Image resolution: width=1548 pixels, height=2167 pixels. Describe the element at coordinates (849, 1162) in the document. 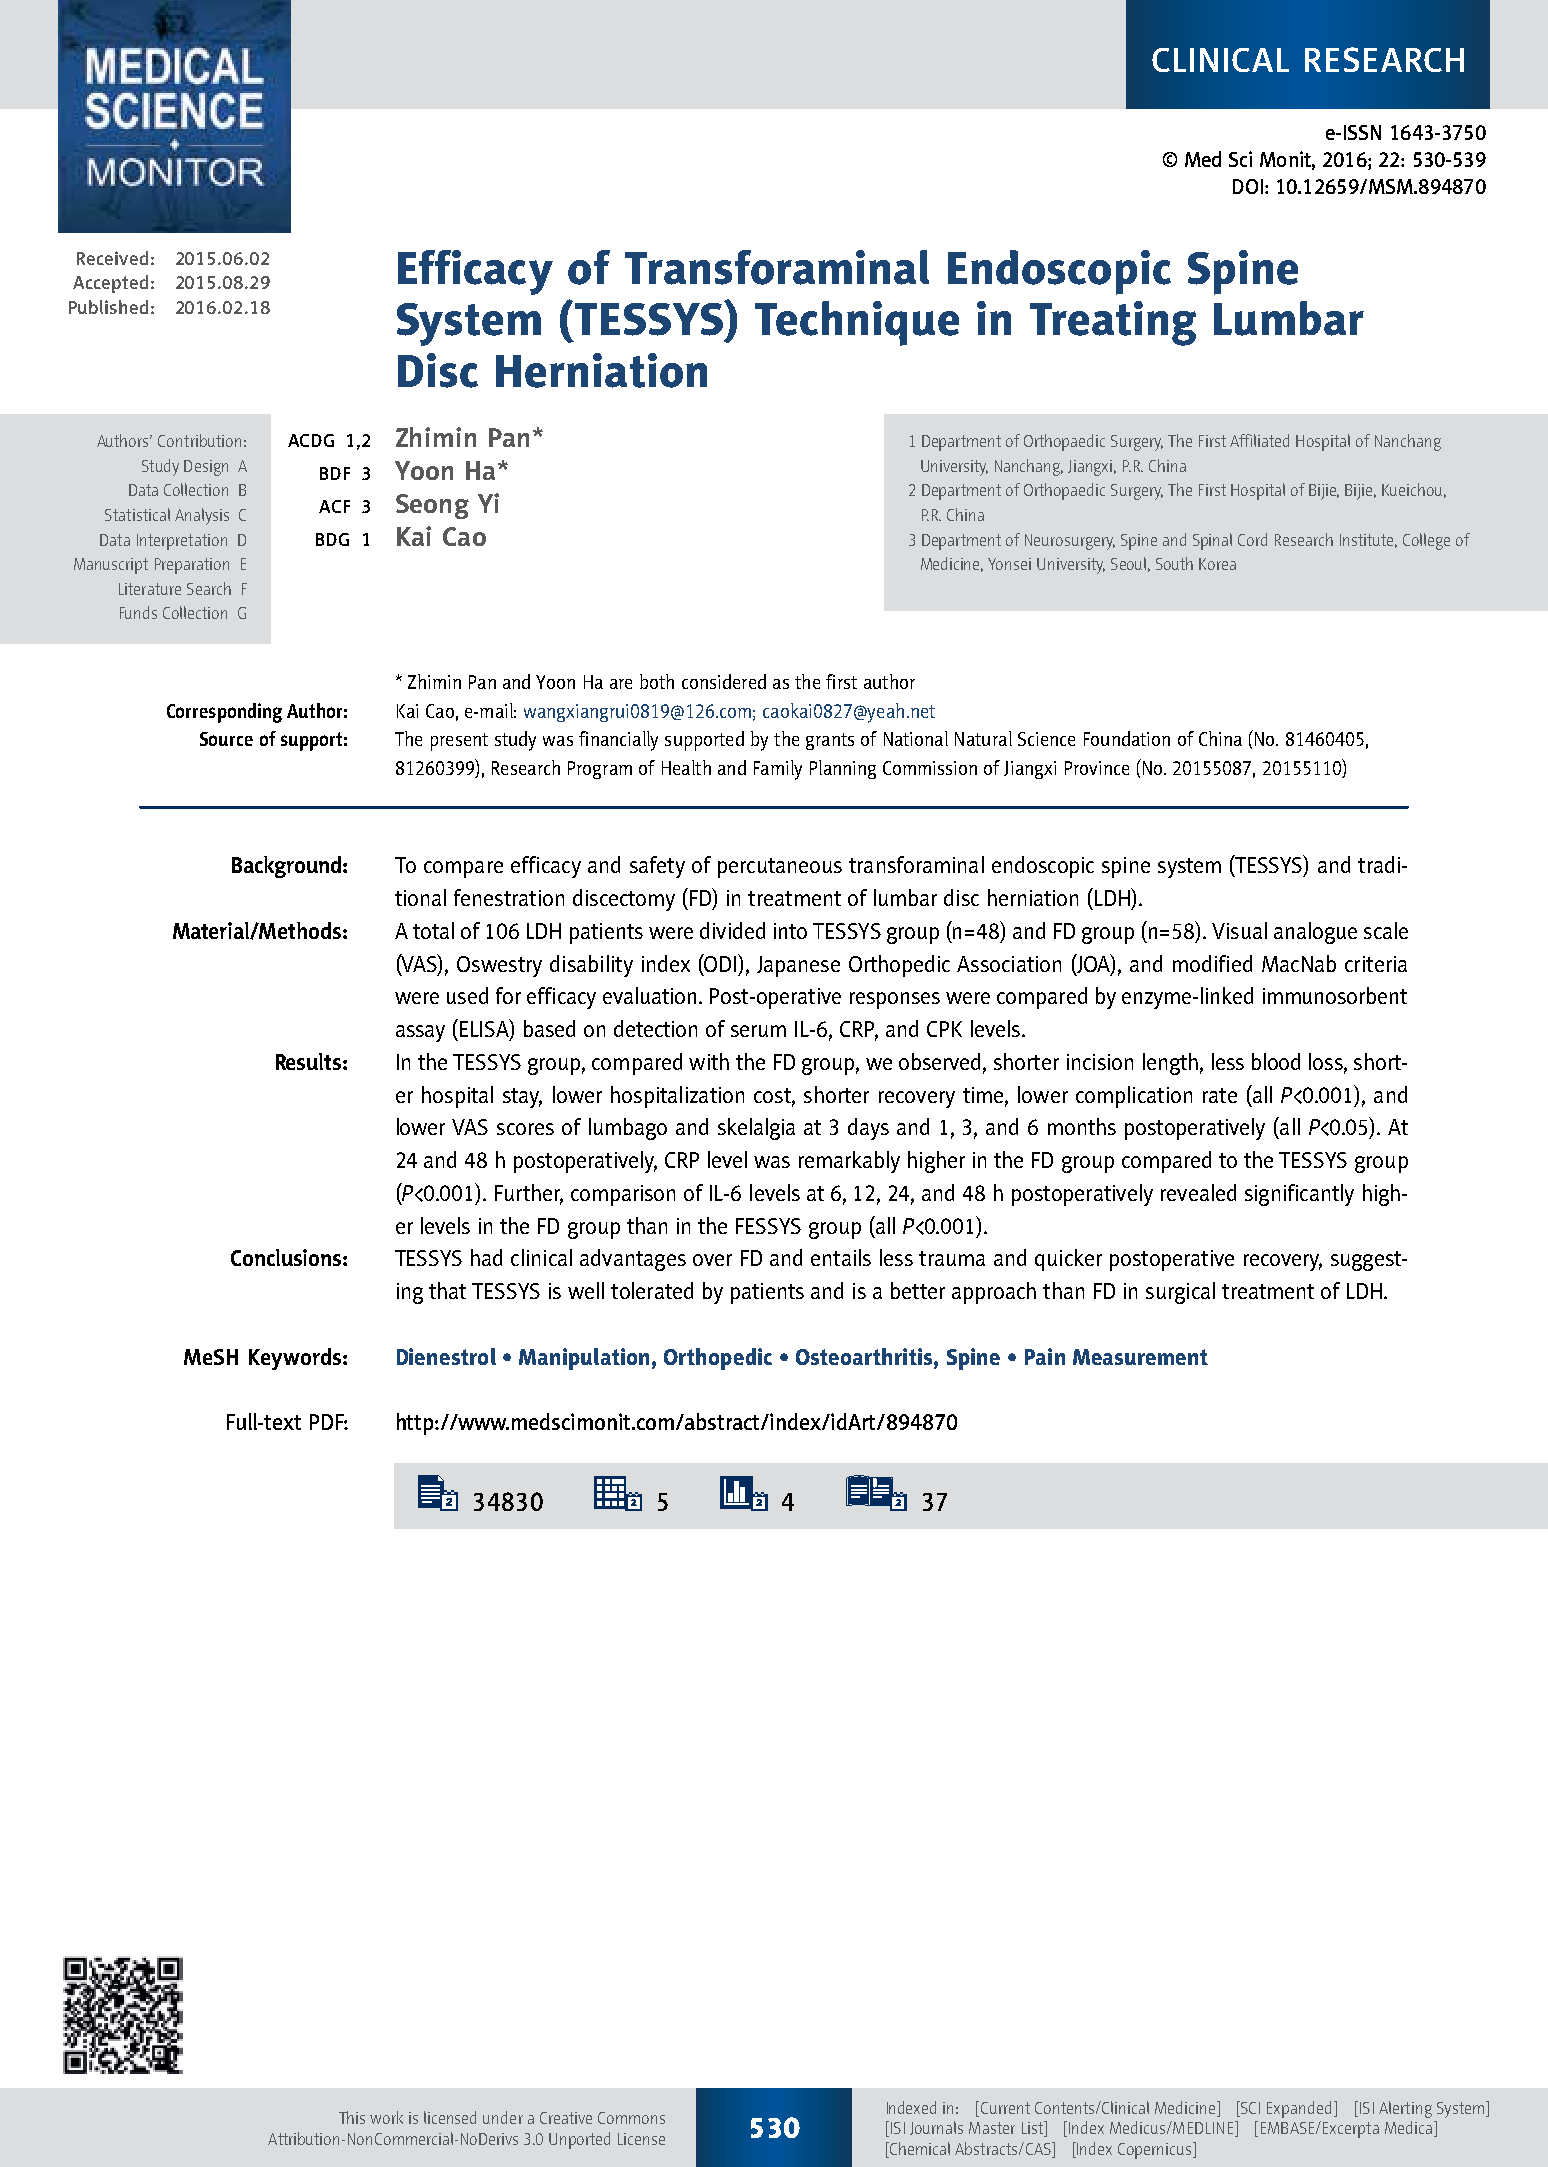

I see `remarkably` at that location.
